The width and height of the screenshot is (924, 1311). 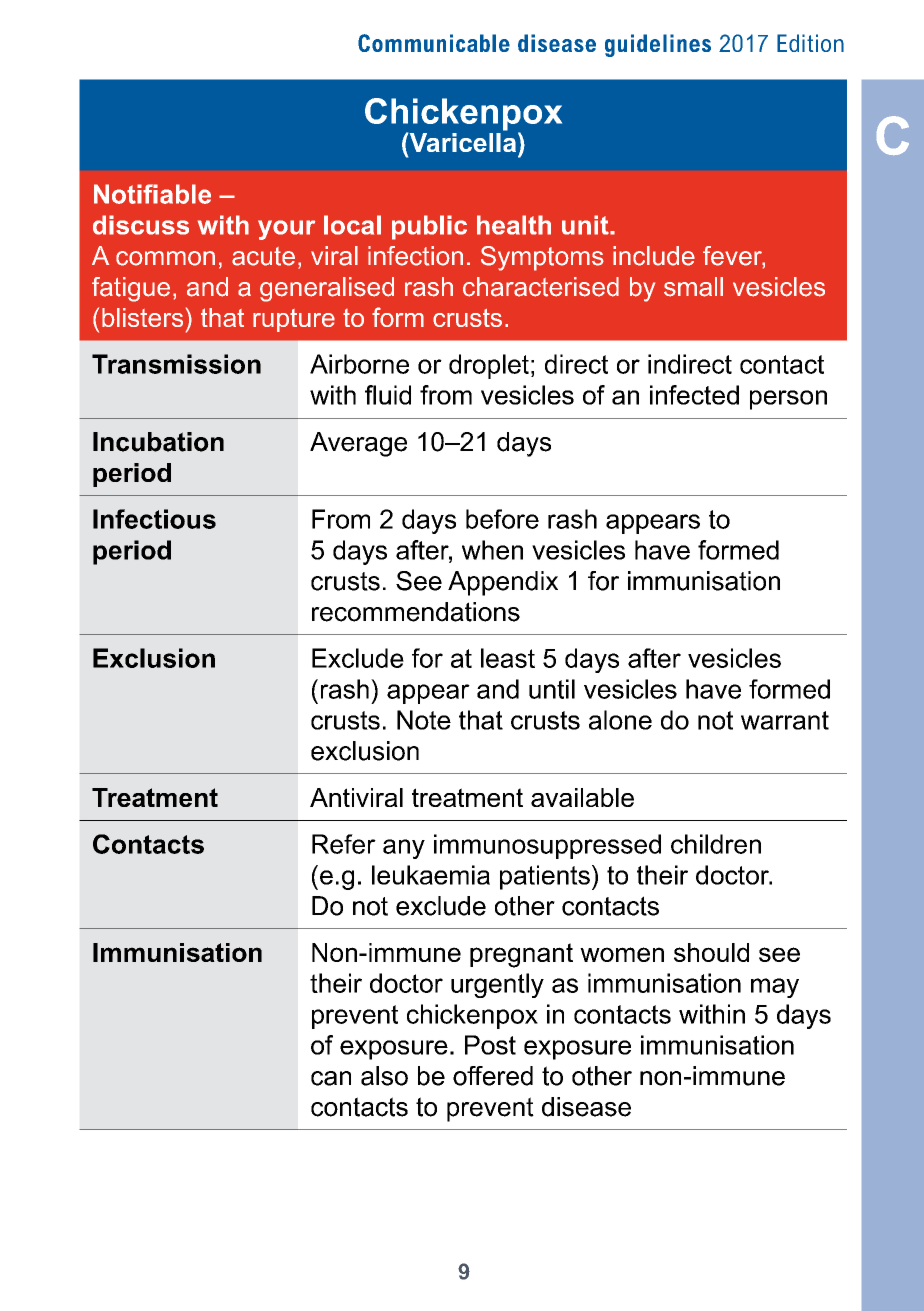 What do you see at coordinates (492, 550) in the screenshot?
I see `when` at bounding box center [492, 550].
